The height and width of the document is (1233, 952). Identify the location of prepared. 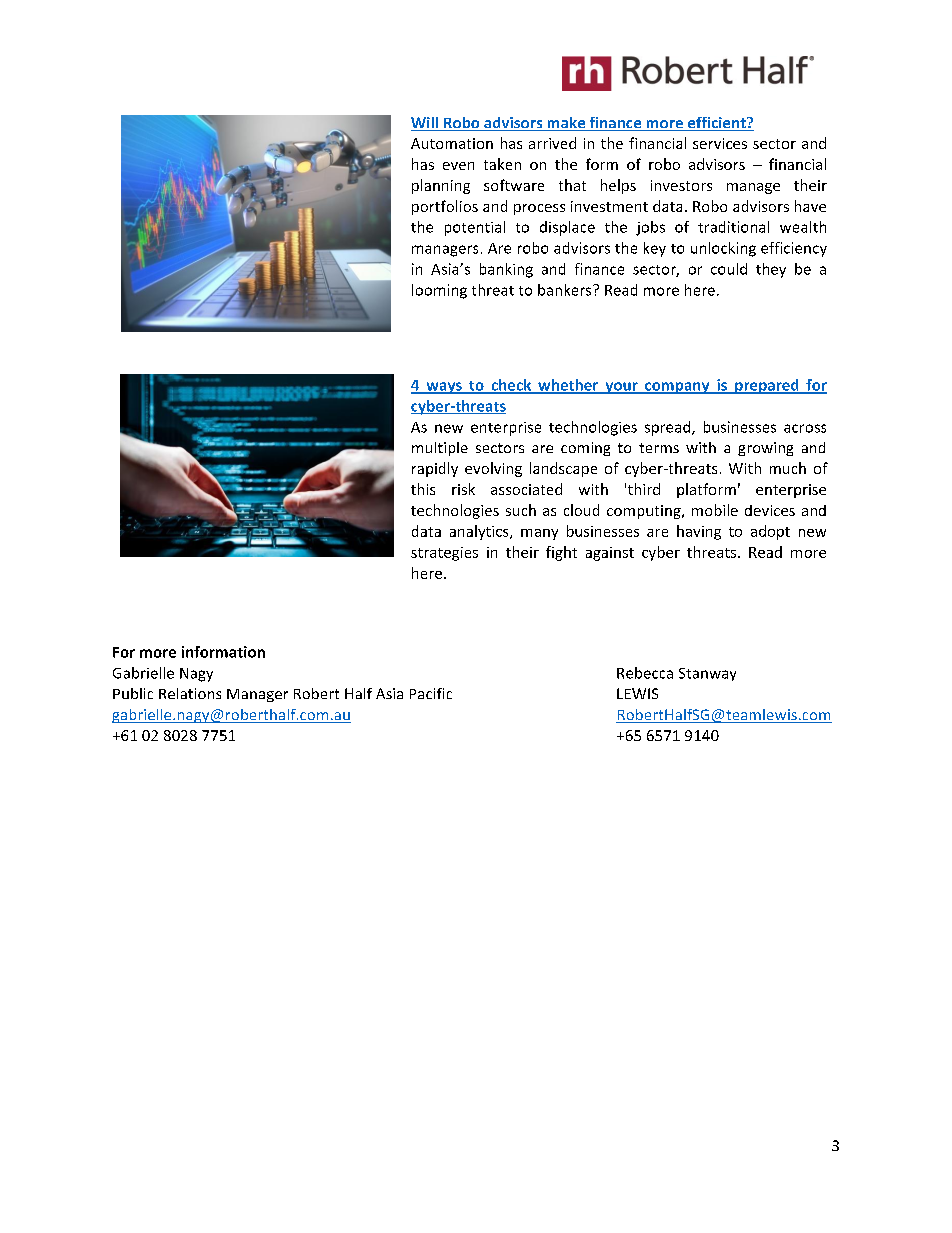
(767, 386).
